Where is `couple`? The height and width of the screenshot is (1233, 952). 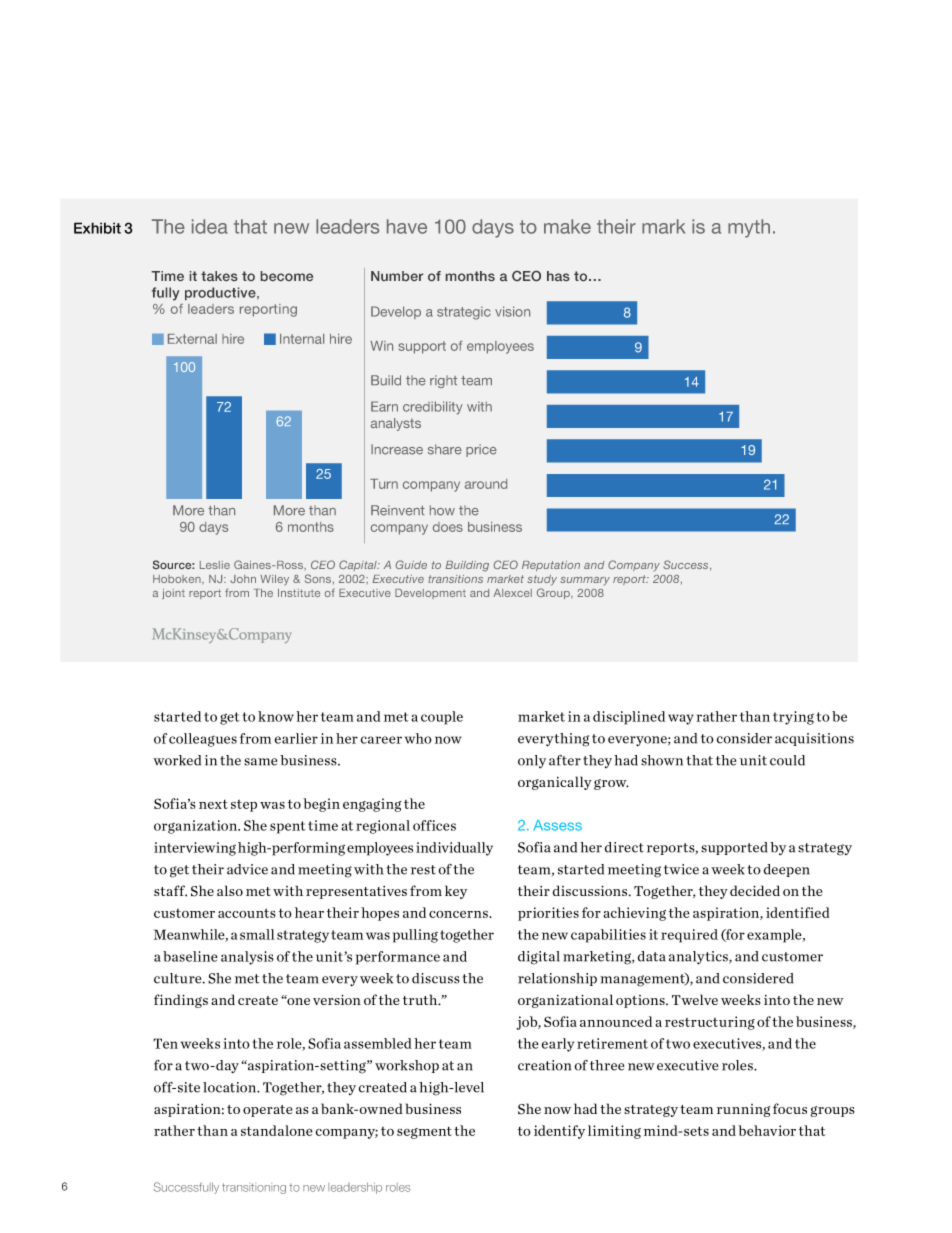 couple is located at coordinates (442, 718).
